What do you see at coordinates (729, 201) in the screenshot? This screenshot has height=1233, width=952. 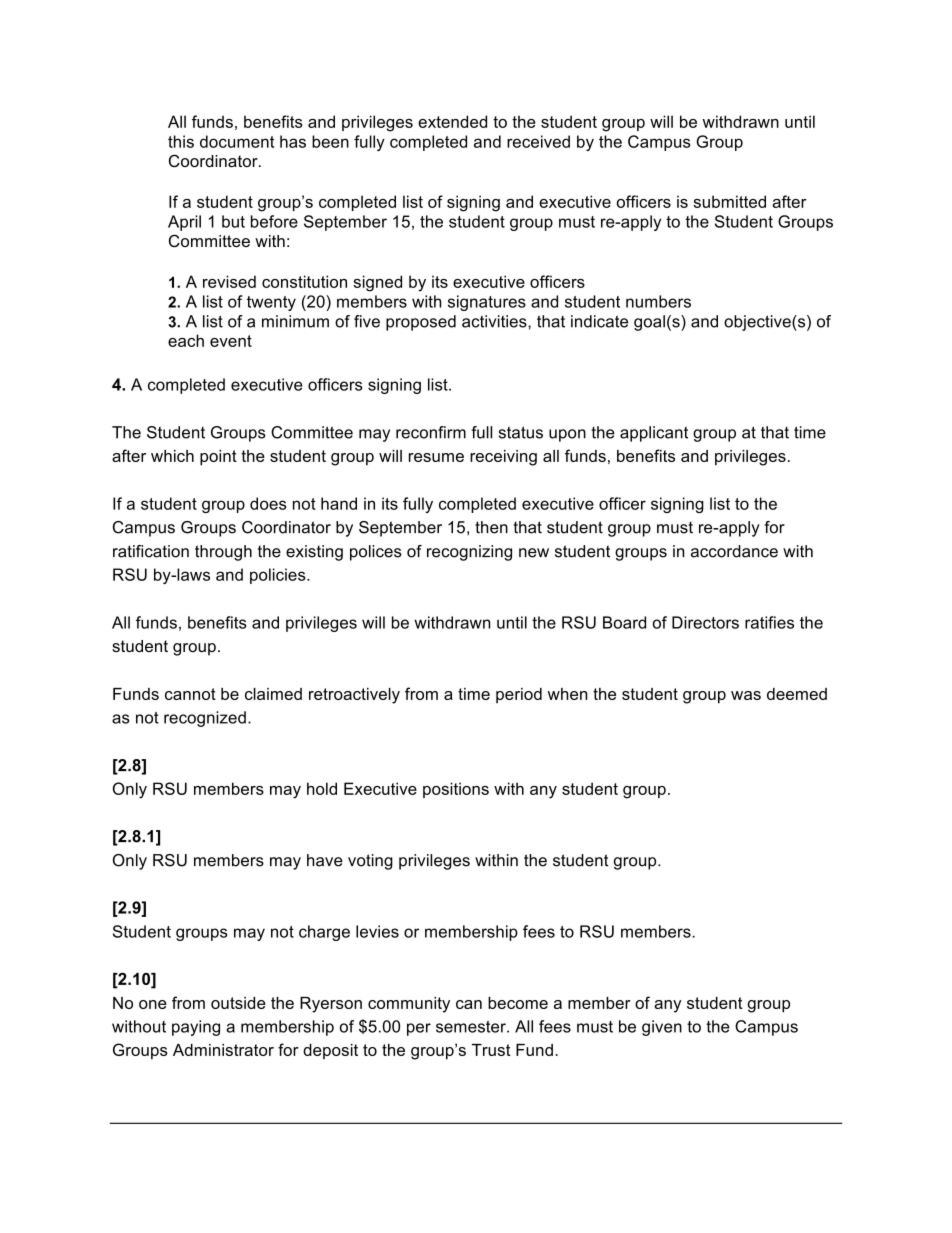 I see `submitted` at bounding box center [729, 201].
